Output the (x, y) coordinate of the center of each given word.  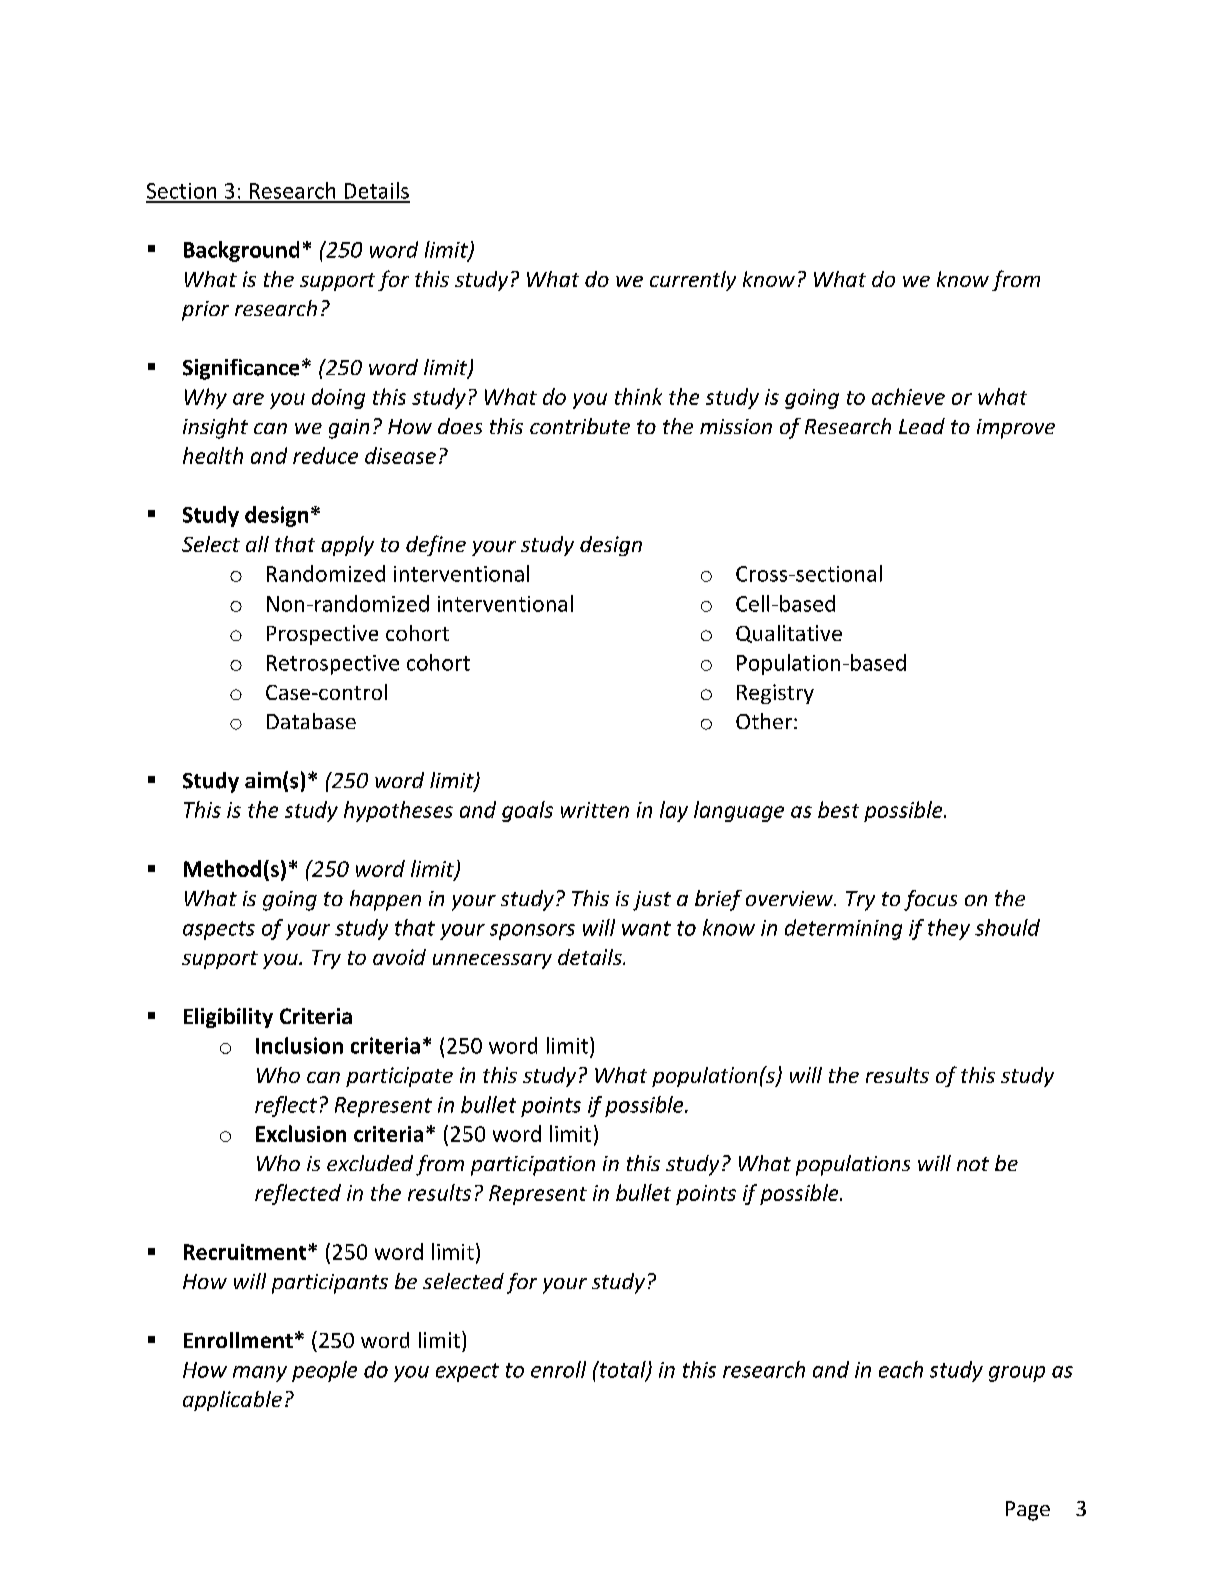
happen (385, 900)
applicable (232, 1401)
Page (1028, 1511)
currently (693, 281)
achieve (908, 396)
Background (241, 251)
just (652, 901)
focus (930, 900)
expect (467, 1372)
